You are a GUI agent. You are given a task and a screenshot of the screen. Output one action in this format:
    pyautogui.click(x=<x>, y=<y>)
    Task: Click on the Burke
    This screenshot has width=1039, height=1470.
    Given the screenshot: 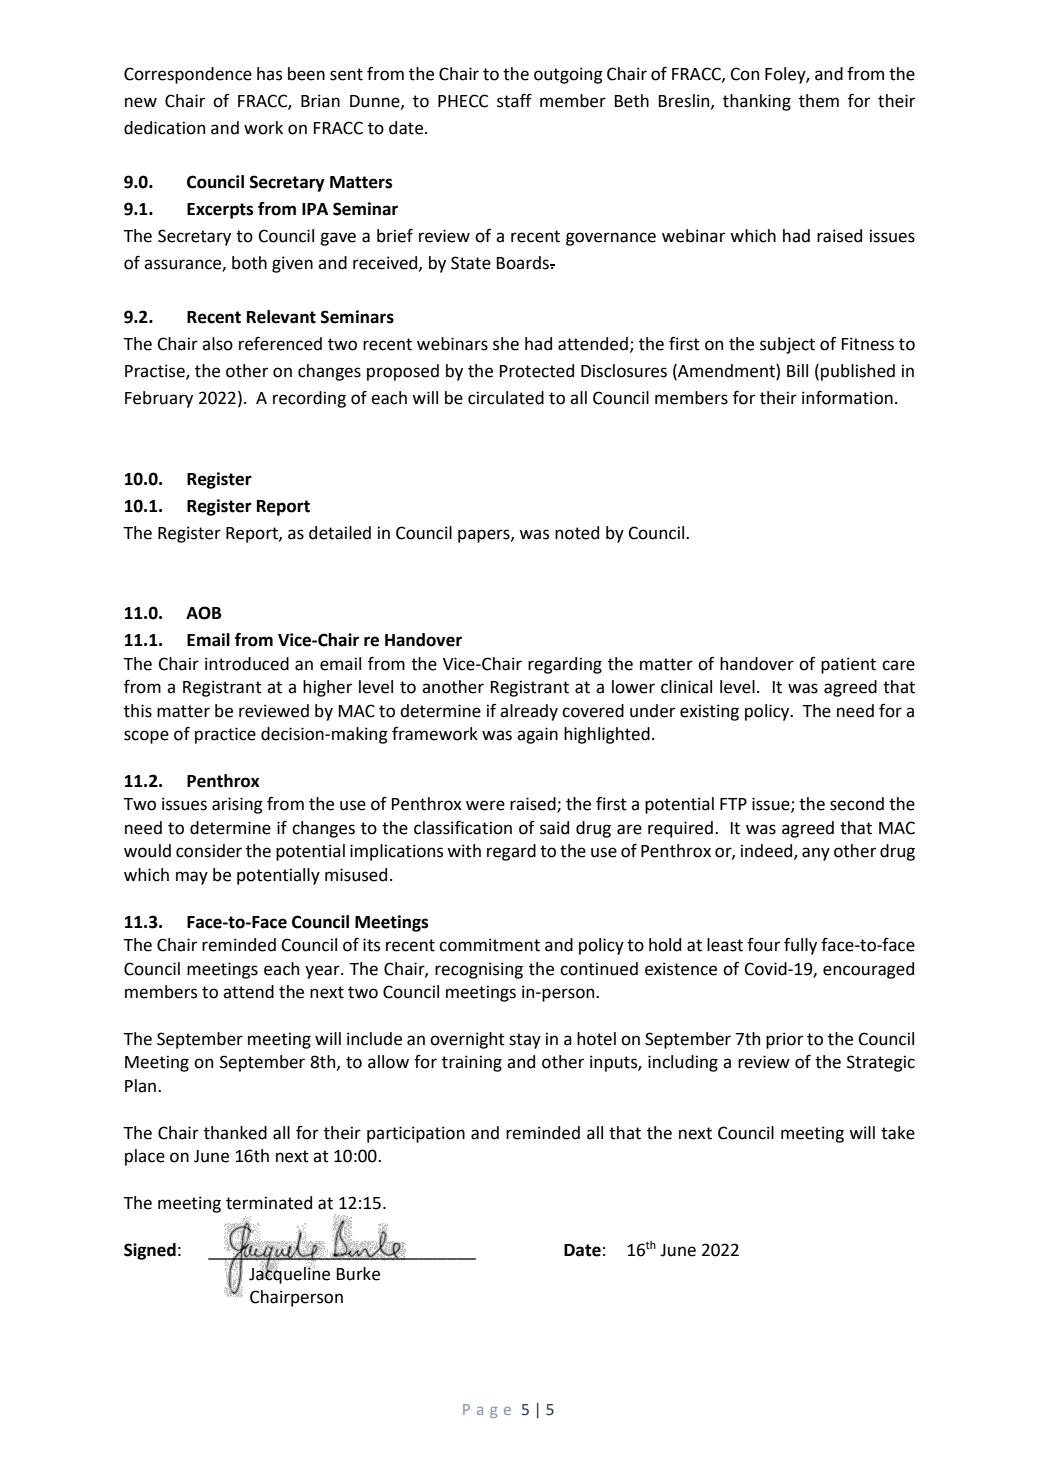 What is the action you would take?
    pyautogui.click(x=358, y=1274)
